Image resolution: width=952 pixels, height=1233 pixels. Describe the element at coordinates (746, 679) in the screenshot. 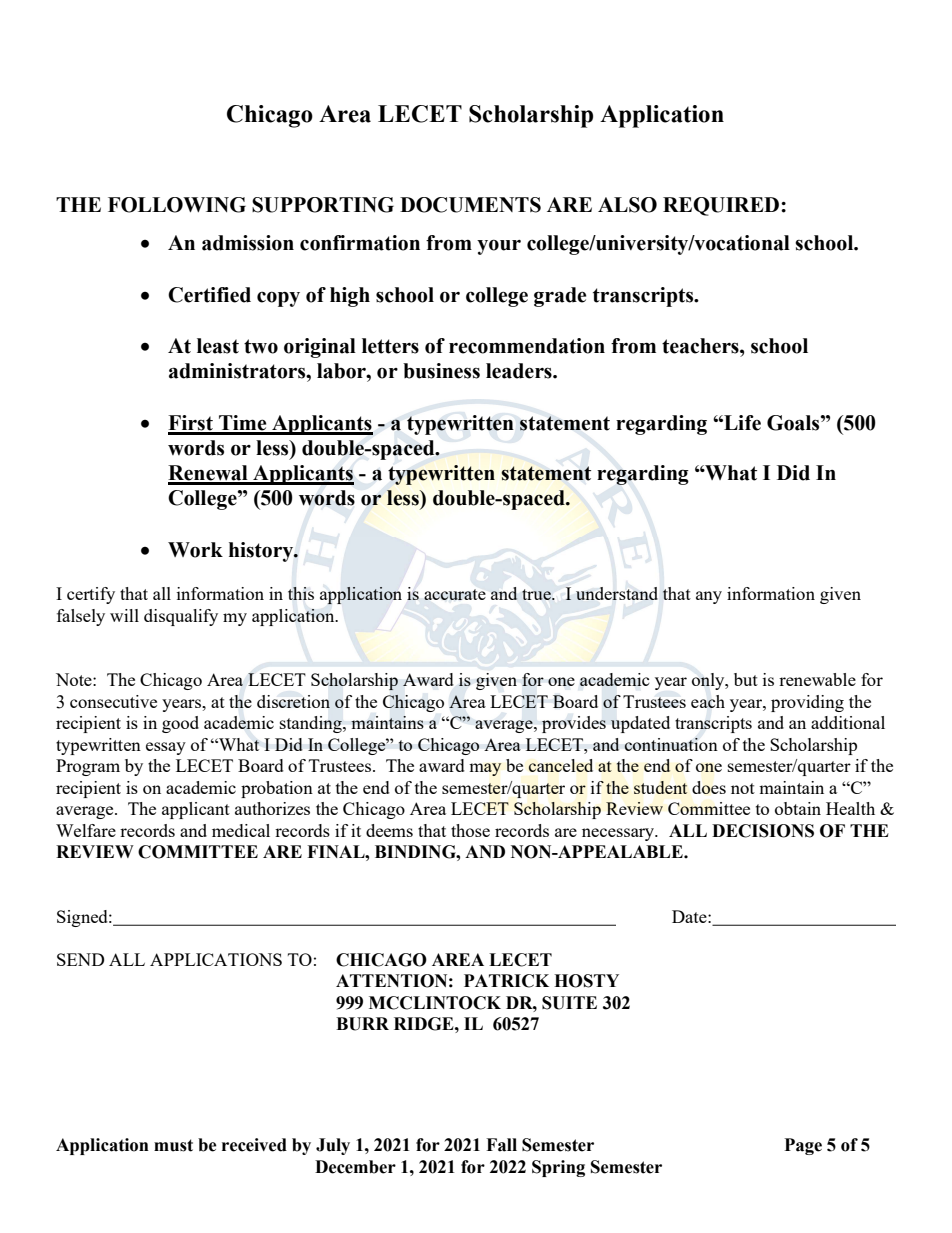

I see `but` at that location.
